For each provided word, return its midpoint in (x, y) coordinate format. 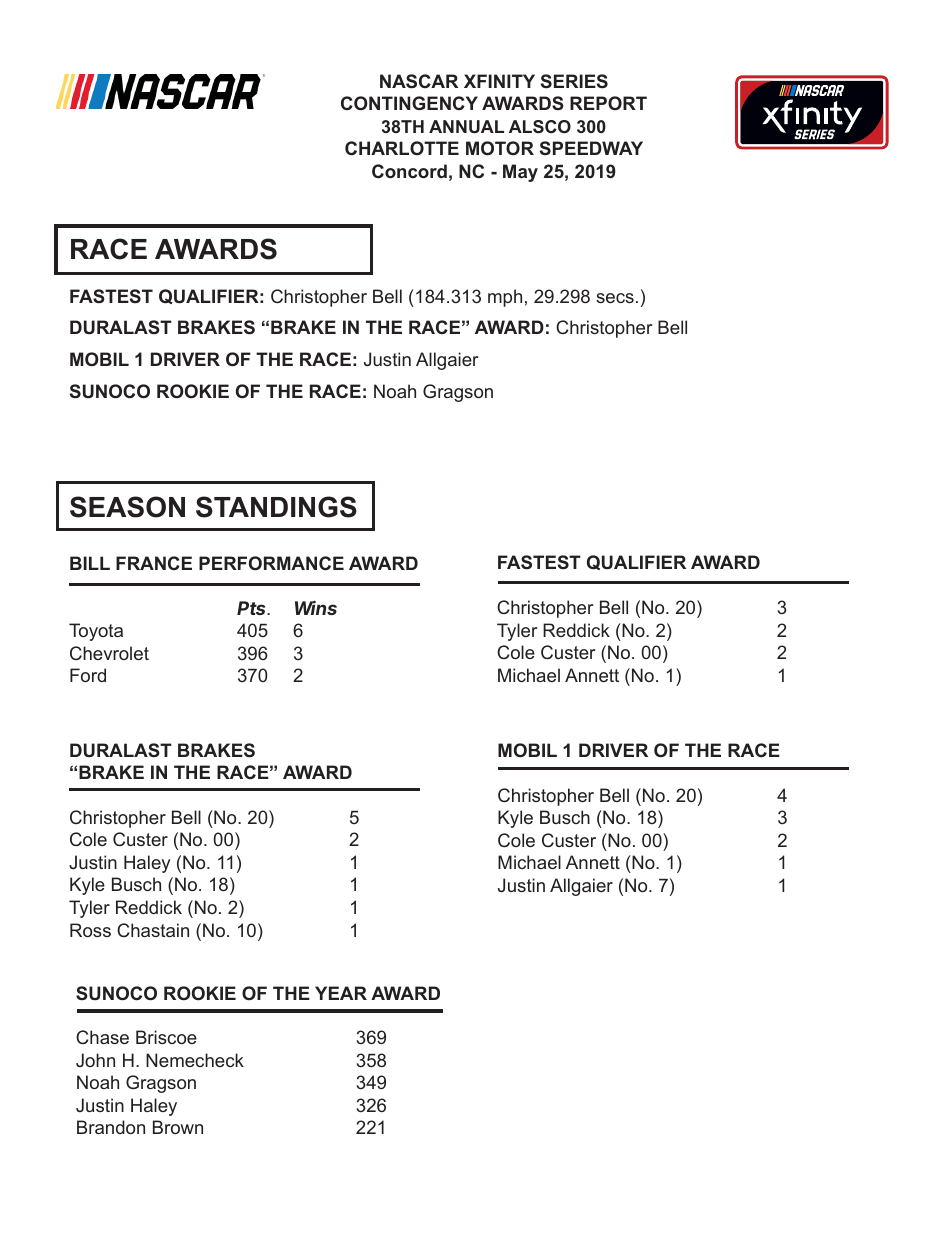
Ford (88, 675)
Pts (253, 608)
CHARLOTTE (402, 148)
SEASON (127, 507)
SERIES (574, 81)
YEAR (341, 993)
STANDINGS (276, 507)
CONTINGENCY (409, 103)
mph (505, 298)
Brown (178, 1127)
